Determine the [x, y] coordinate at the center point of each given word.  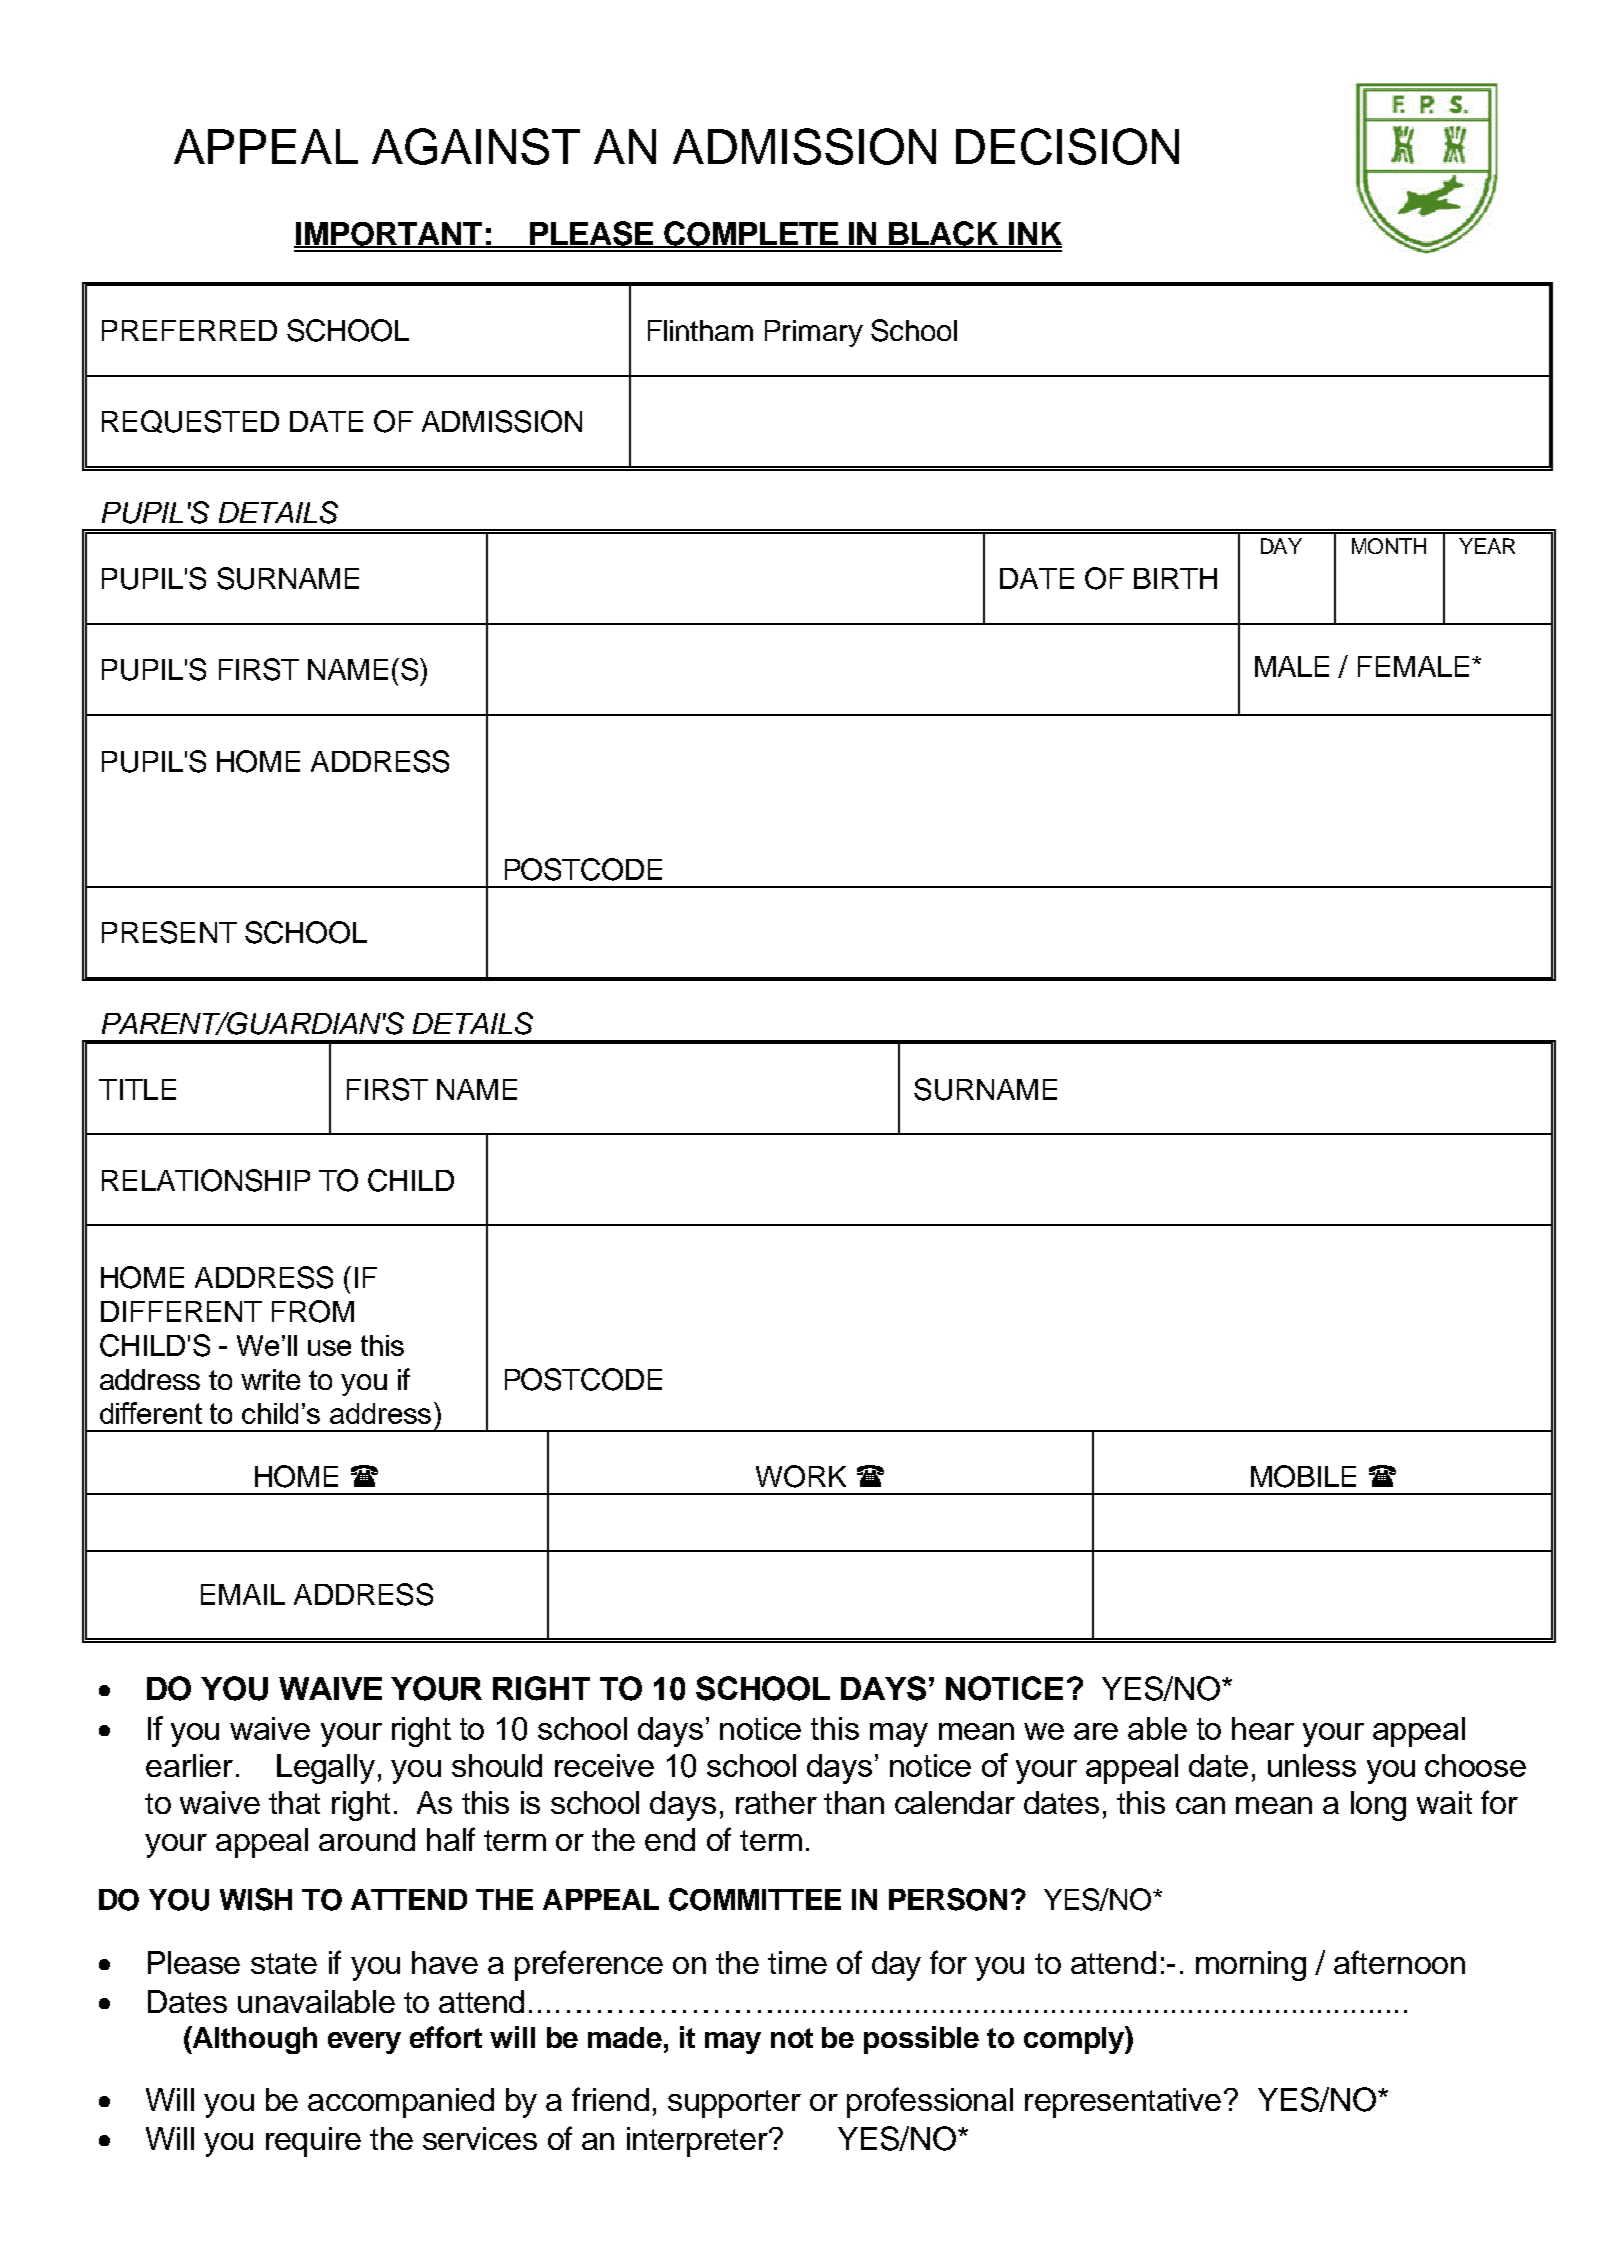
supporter [734, 2104]
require [313, 2142]
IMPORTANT [389, 235]
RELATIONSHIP [206, 1180]
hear [1263, 1728]
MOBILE [1303, 1476]
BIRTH [1175, 578]
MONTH [1389, 546]
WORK [801, 1476]
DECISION [1067, 146]
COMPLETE [751, 234]
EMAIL [243, 1594]
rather [776, 1802]
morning [1251, 1966]
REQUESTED [190, 421]
